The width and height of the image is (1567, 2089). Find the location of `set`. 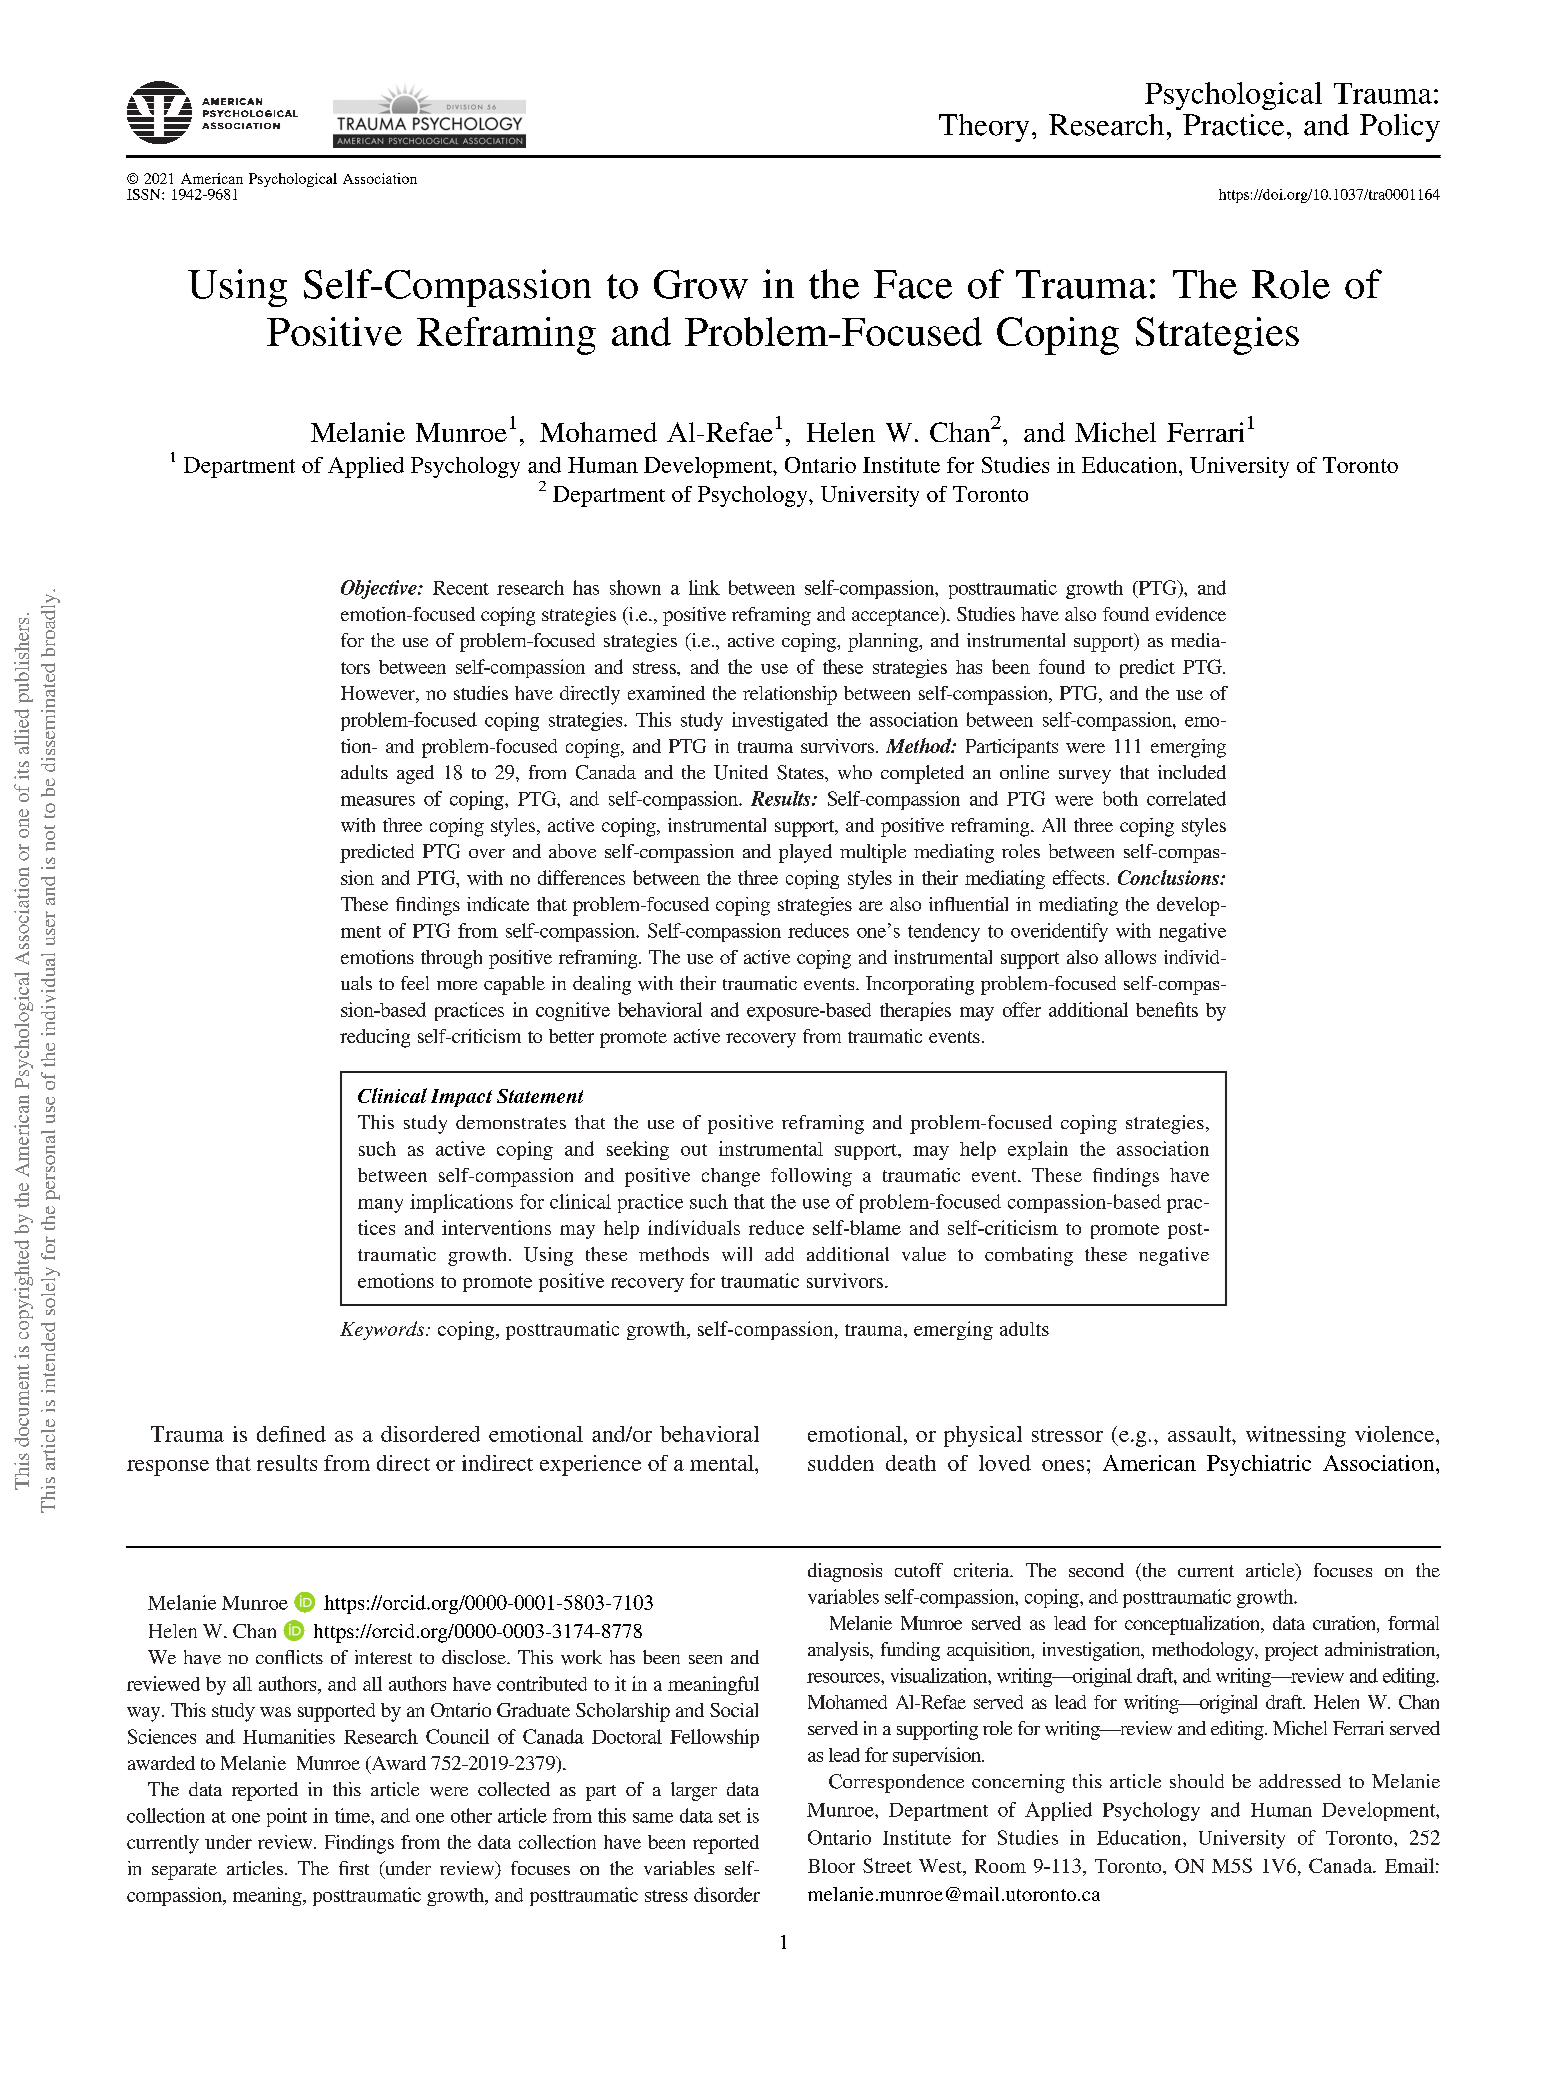

set is located at coordinates (730, 1817).
